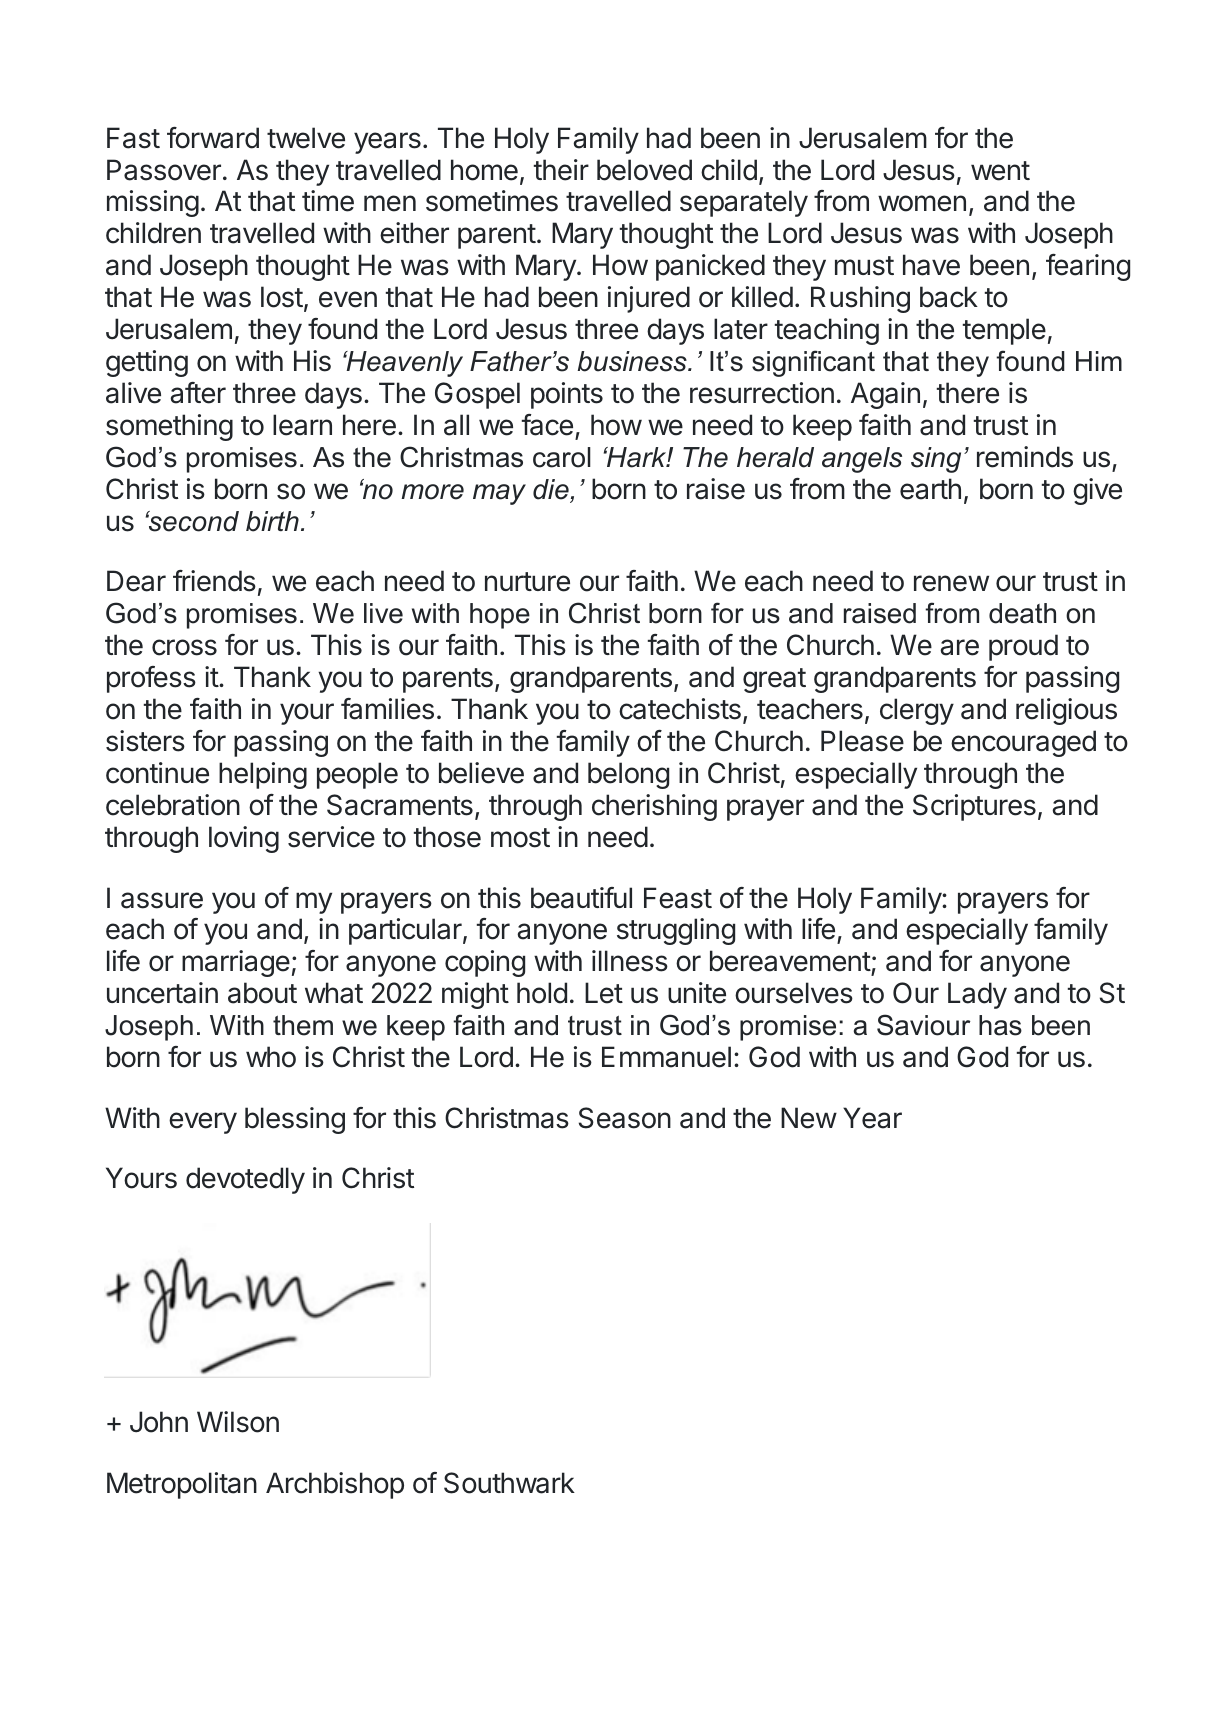 Image resolution: width=1224 pixels, height=1731 pixels. I want to click on forward, so click(213, 138).
